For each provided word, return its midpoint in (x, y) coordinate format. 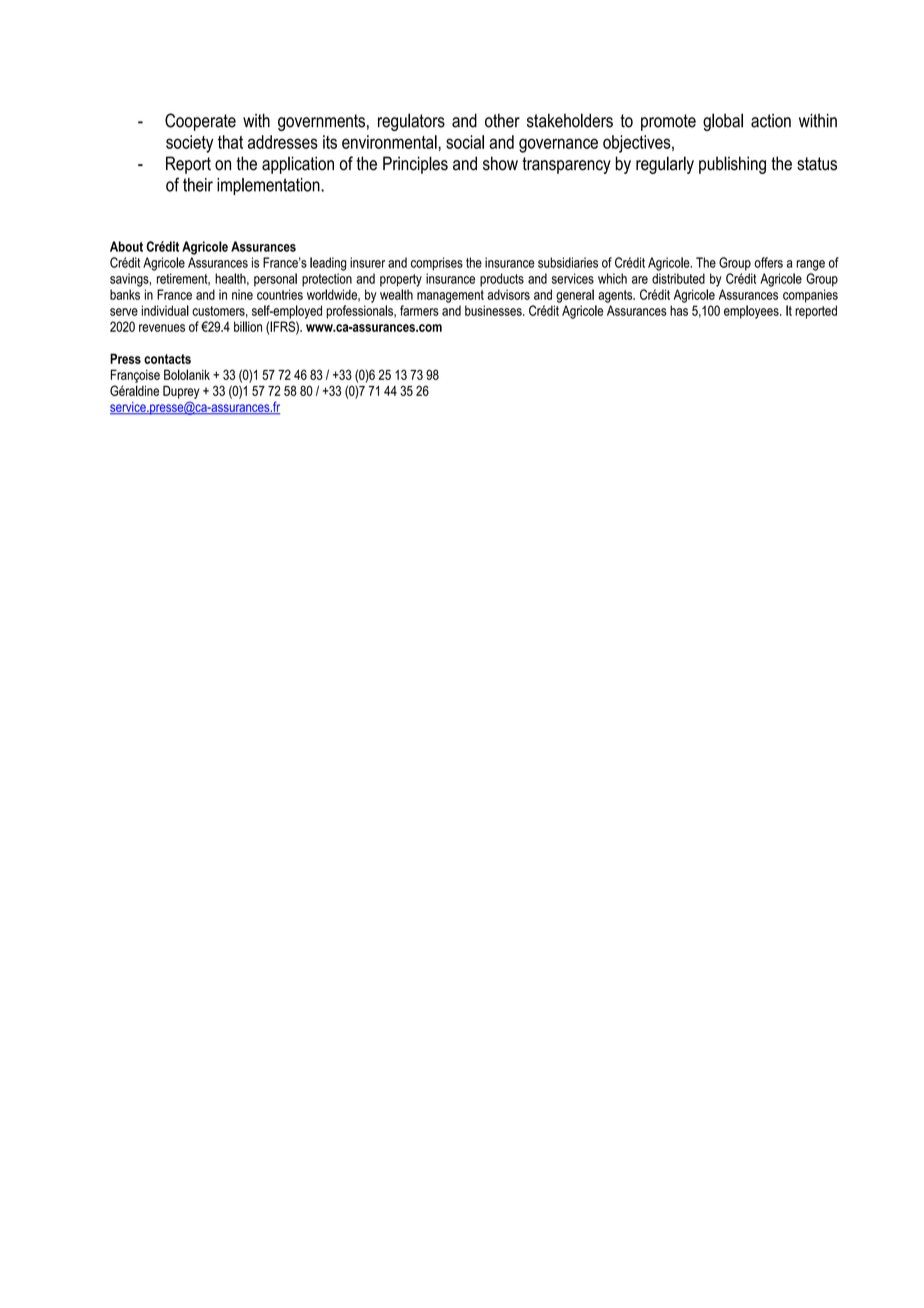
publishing (732, 165)
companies (810, 296)
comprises (437, 264)
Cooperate (200, 122)
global (723, 122)
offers (768, 262)
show (500, 163)
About (126, 246)
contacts (167, 359)
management (450, 296)
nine (242, 294)
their (198, 185)
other (502, 120)
